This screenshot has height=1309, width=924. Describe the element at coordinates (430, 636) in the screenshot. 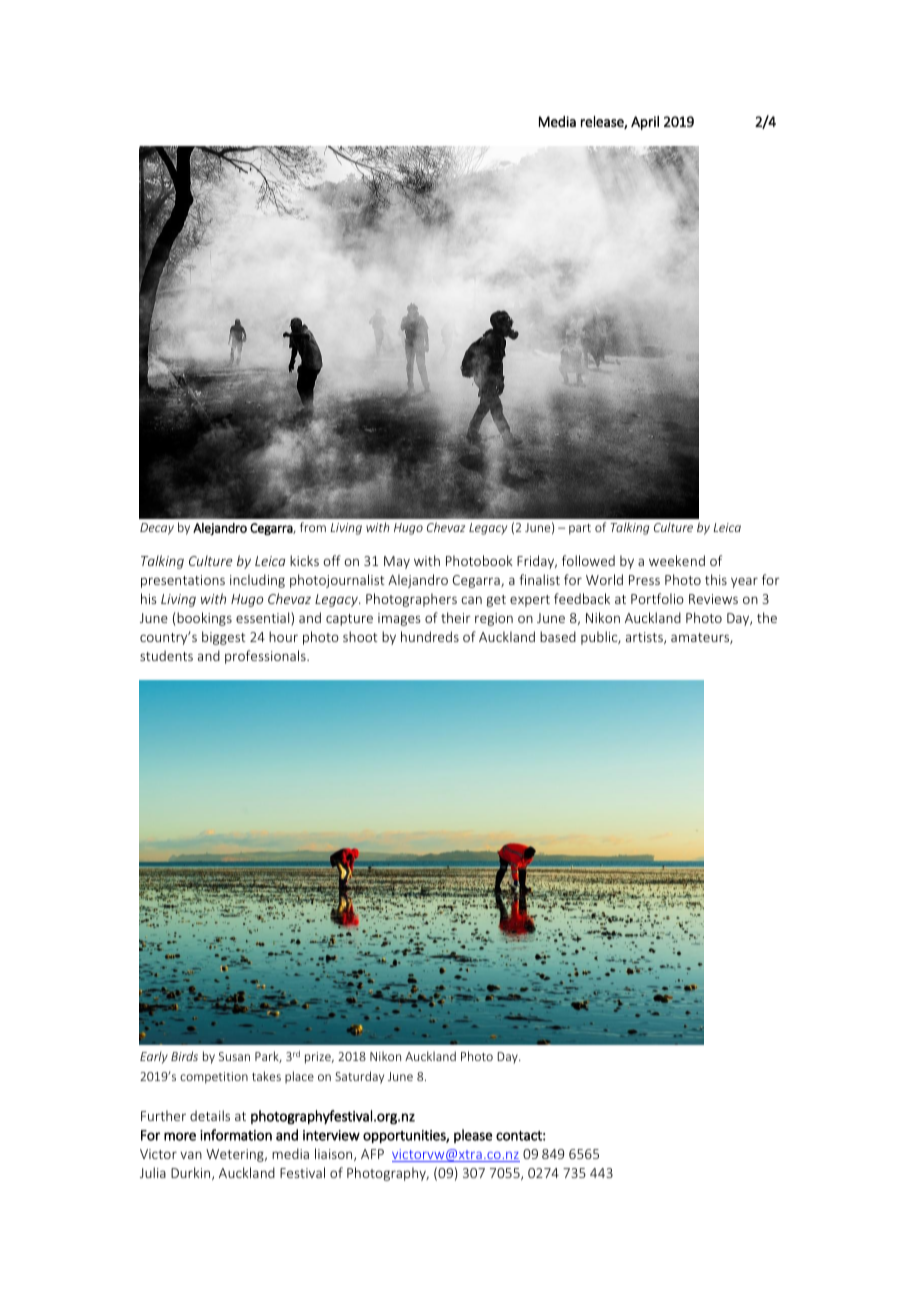

I see `hundreds` at that location.
